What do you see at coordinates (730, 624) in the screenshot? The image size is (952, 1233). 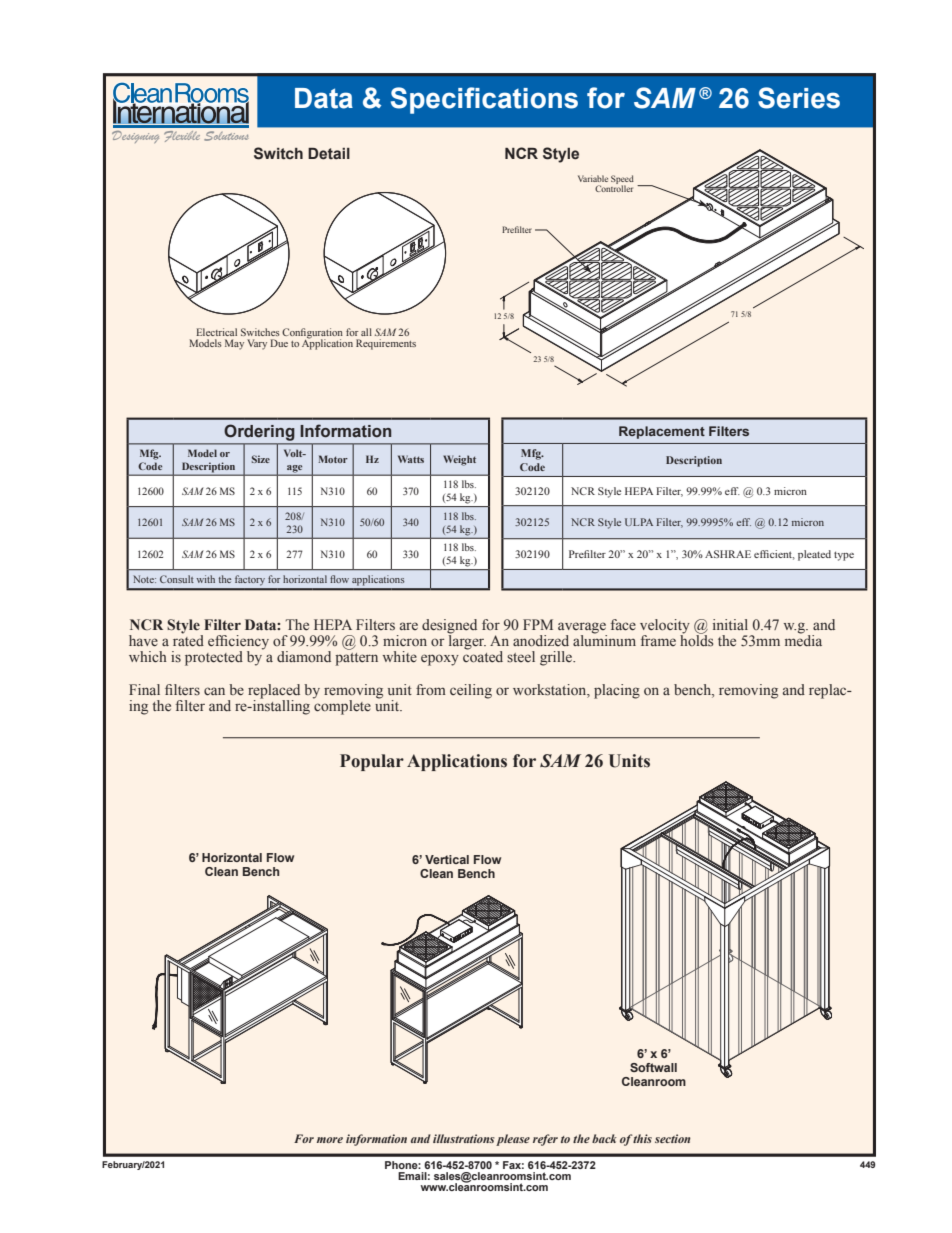 I see `initial` at bounding box center [730, 624].
